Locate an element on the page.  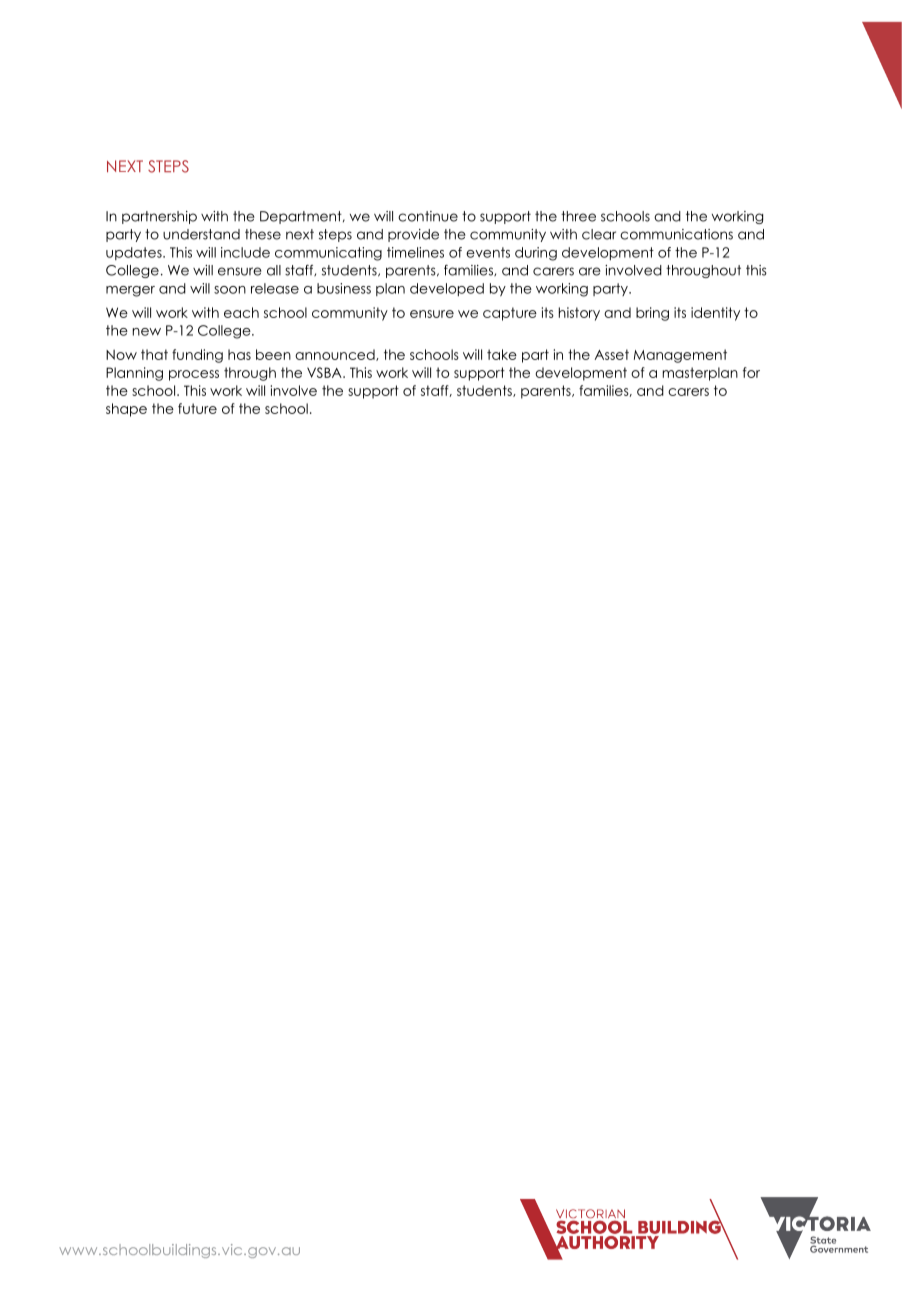
for is located at coordinates (751, 372).
